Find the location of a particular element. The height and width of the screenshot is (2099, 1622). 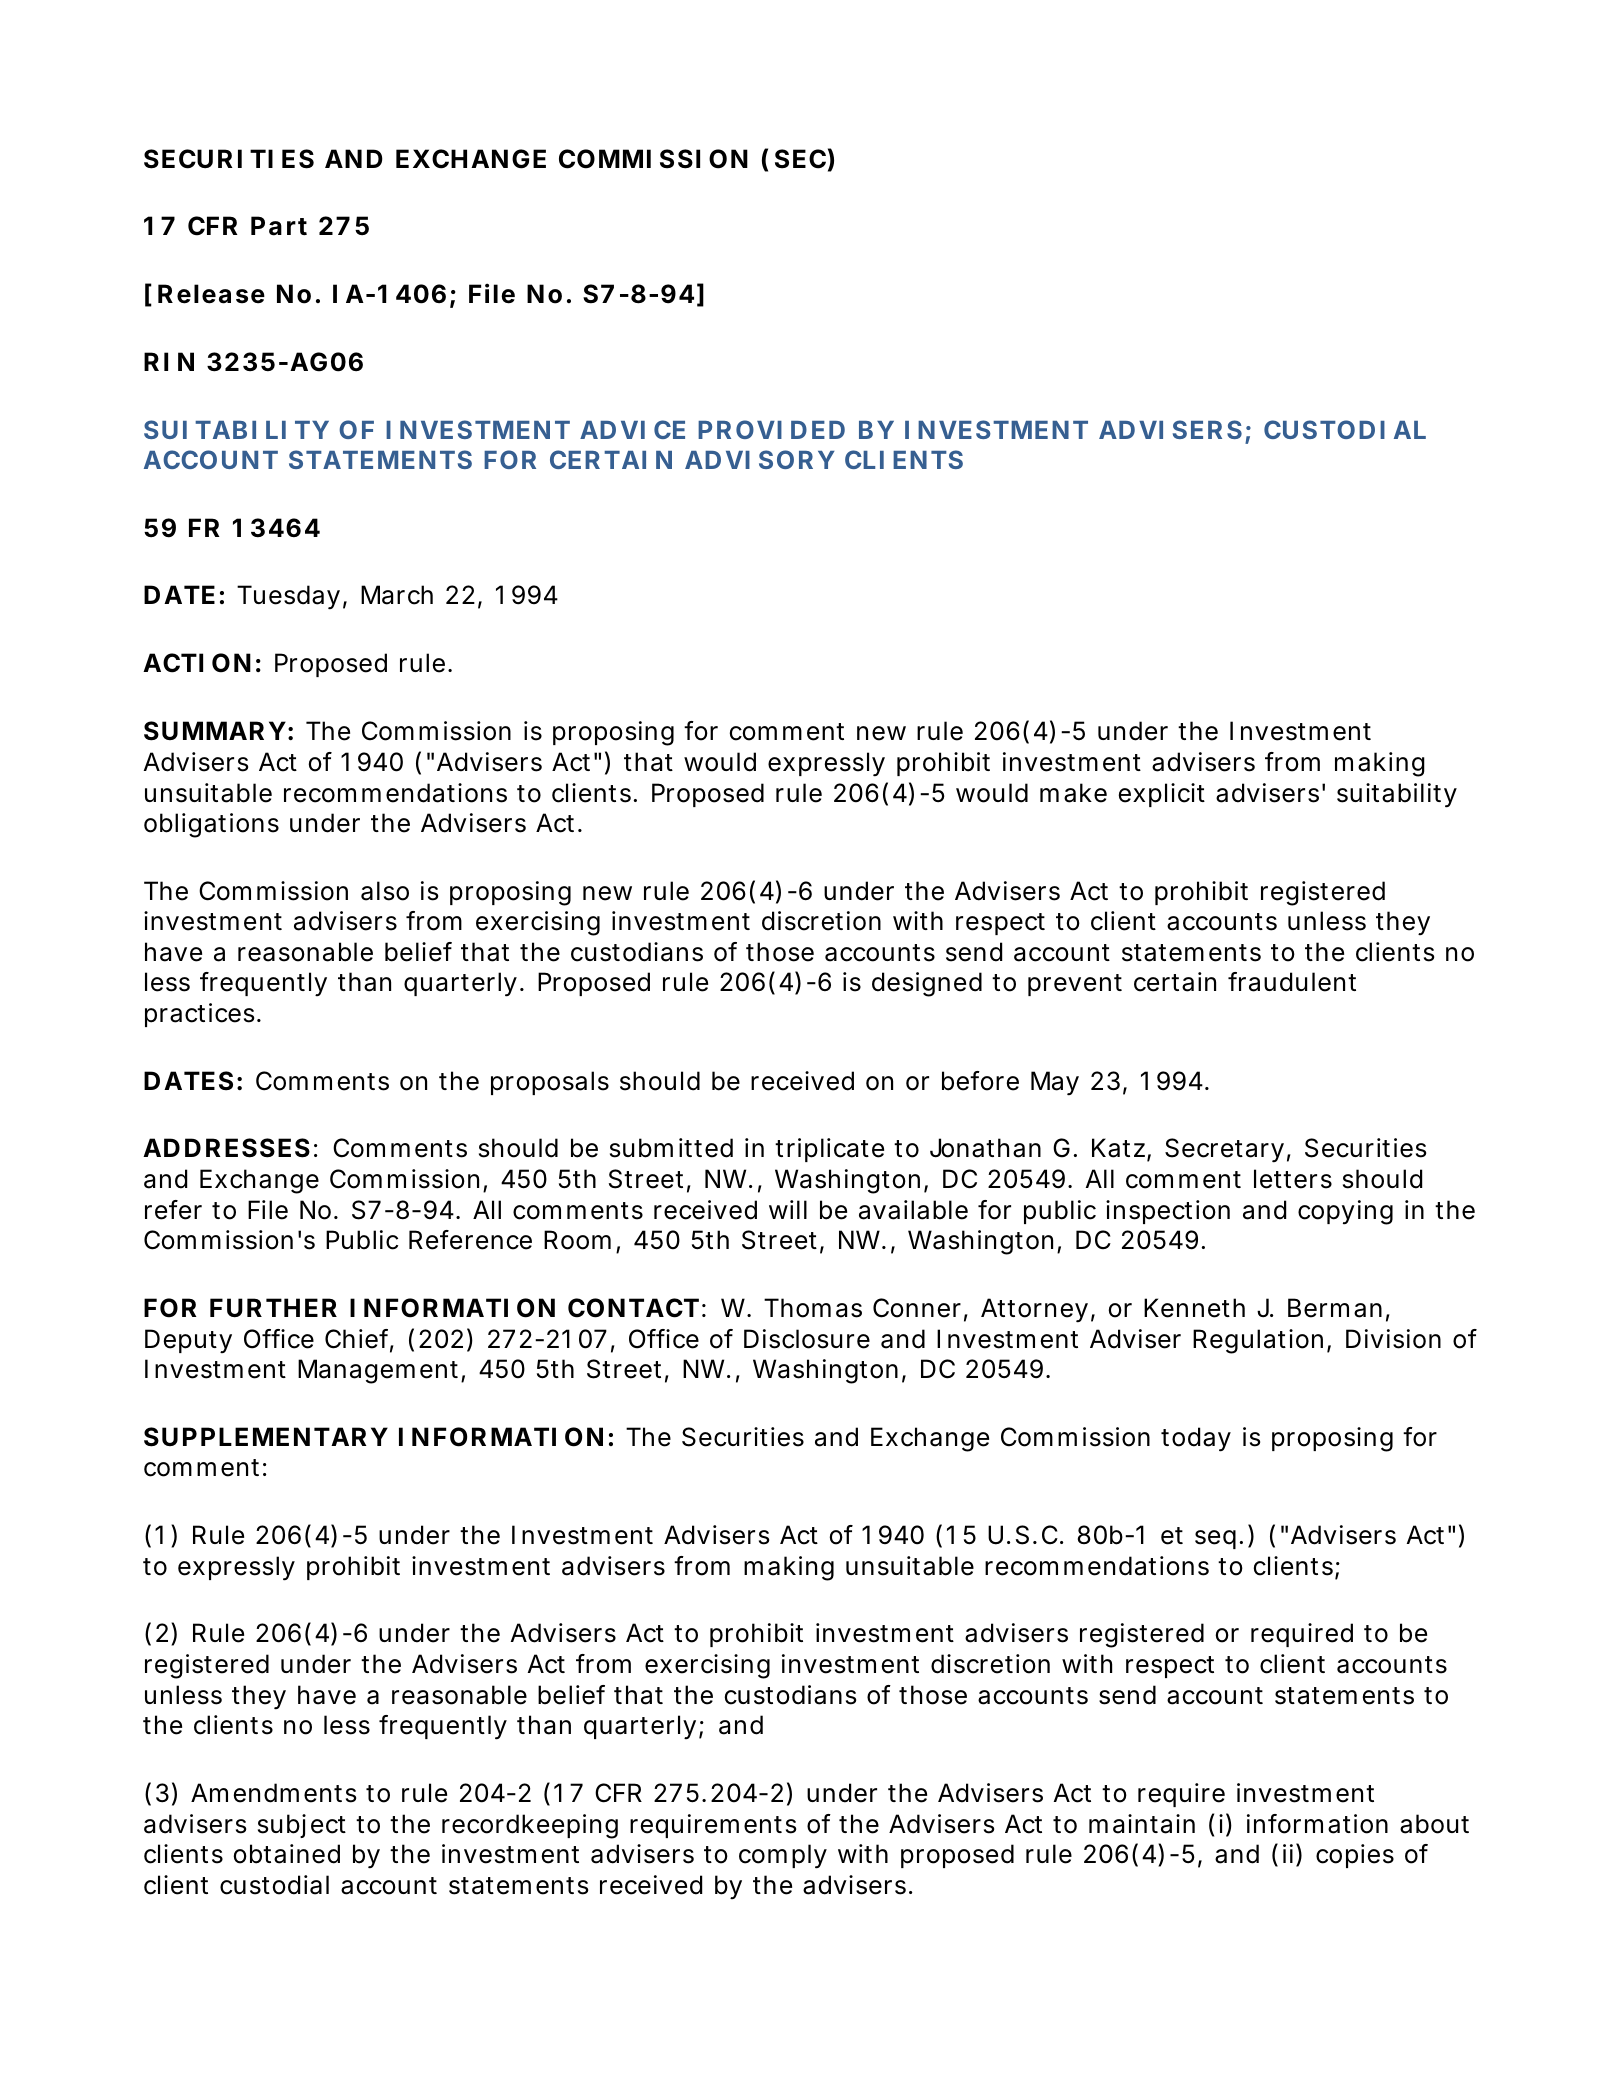

comply is located at coordinates (783, 1856).
